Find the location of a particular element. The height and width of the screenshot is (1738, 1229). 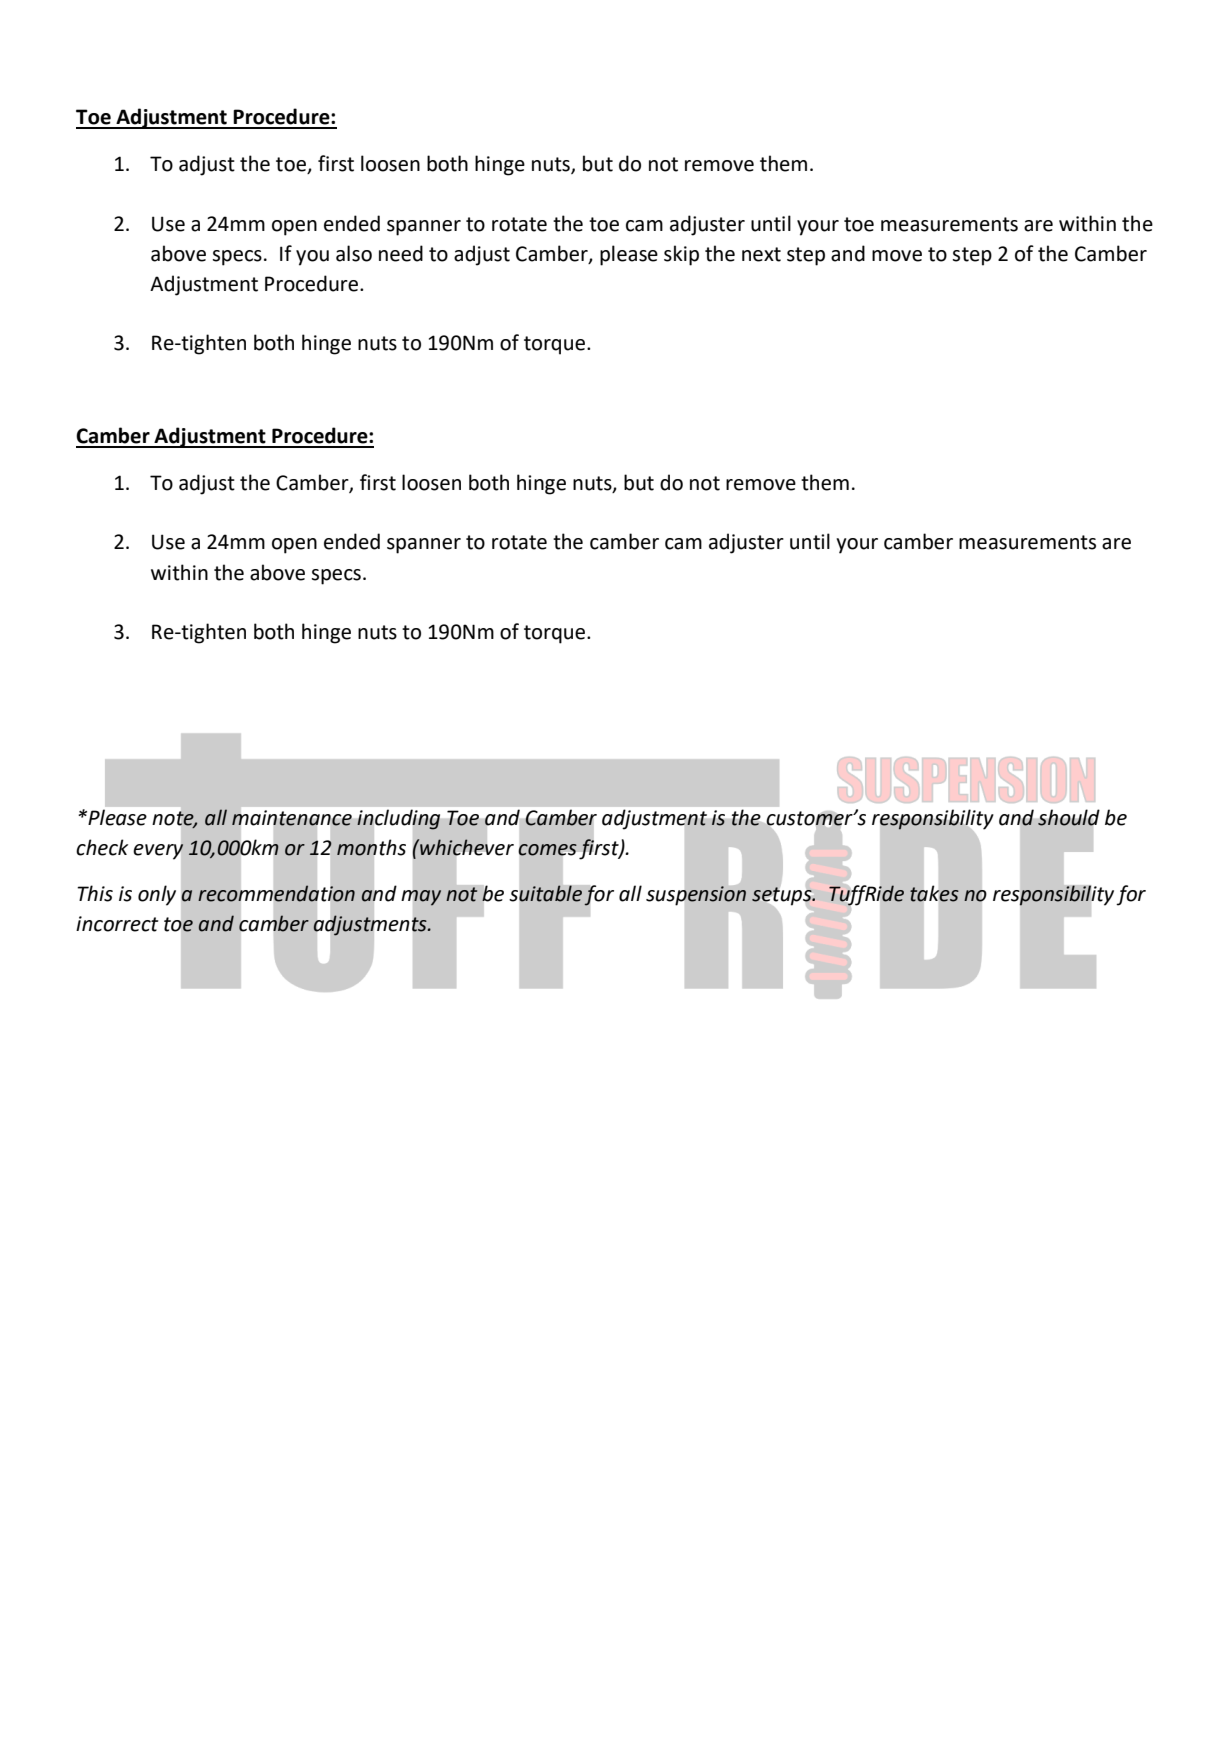

incorrect is located at coordinates (117, 924).
